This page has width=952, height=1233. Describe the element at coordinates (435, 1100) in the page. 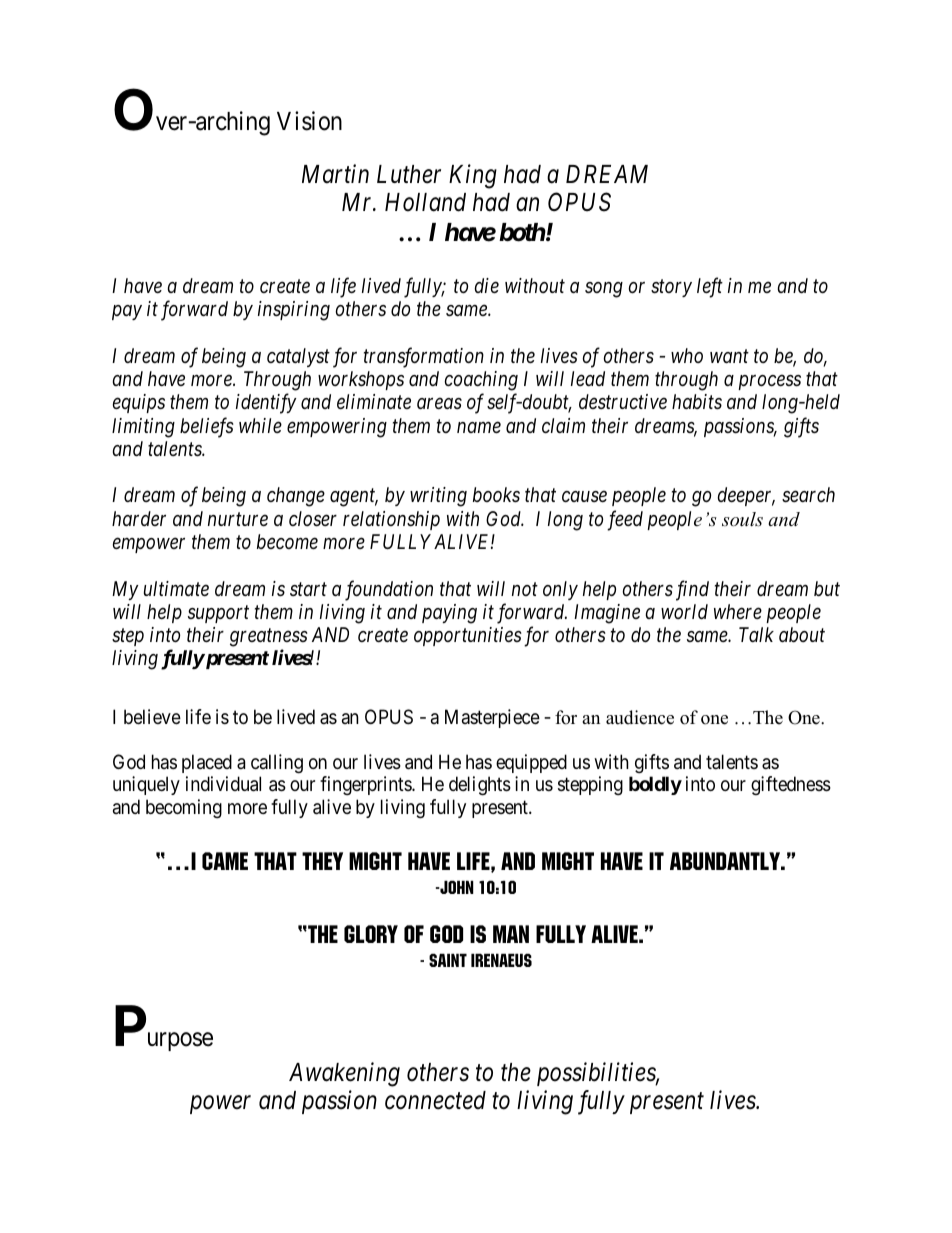

I see `connected` at that location.
